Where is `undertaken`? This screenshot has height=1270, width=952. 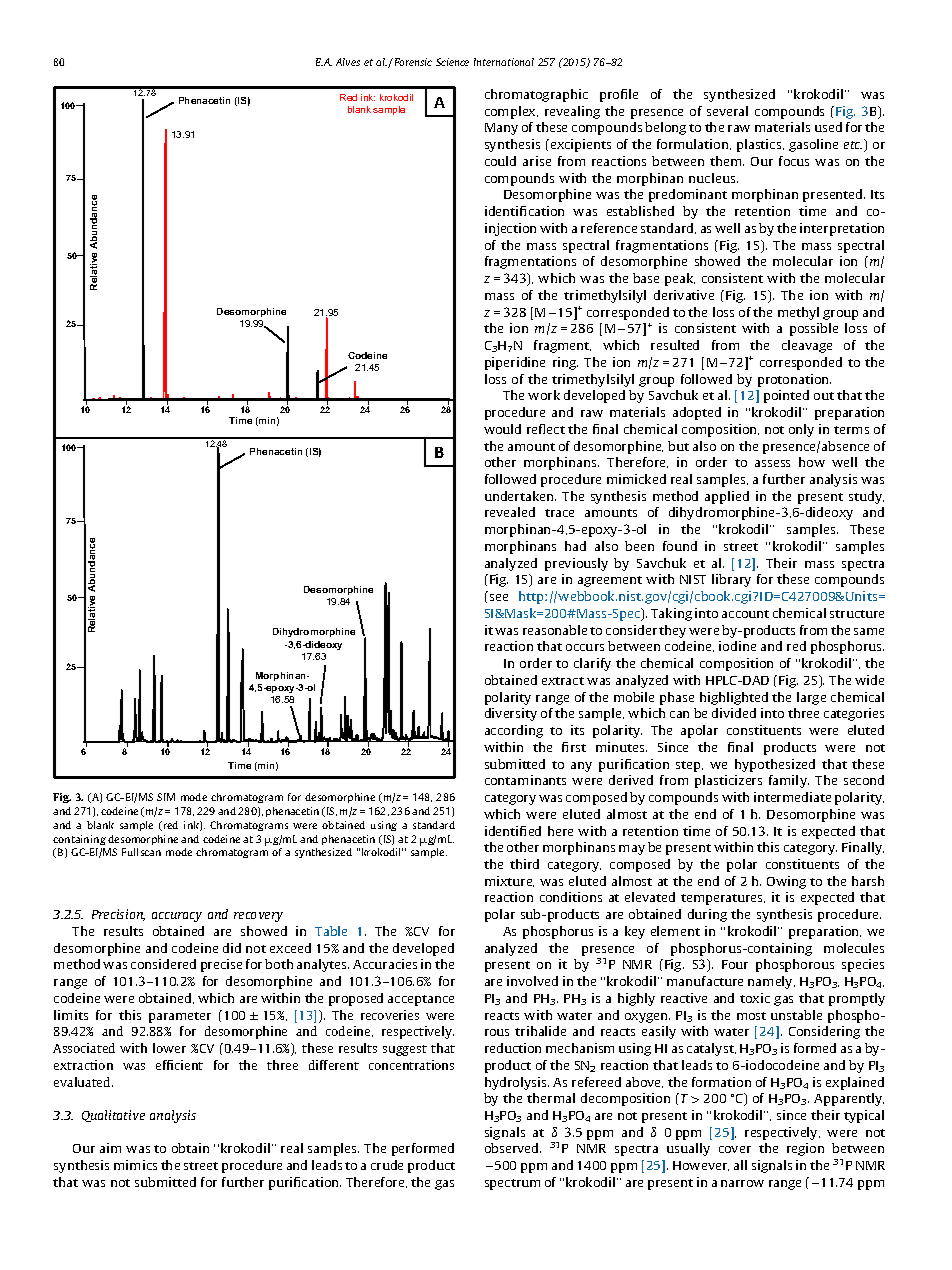
undertaken is located at coordinates (520, 496).
